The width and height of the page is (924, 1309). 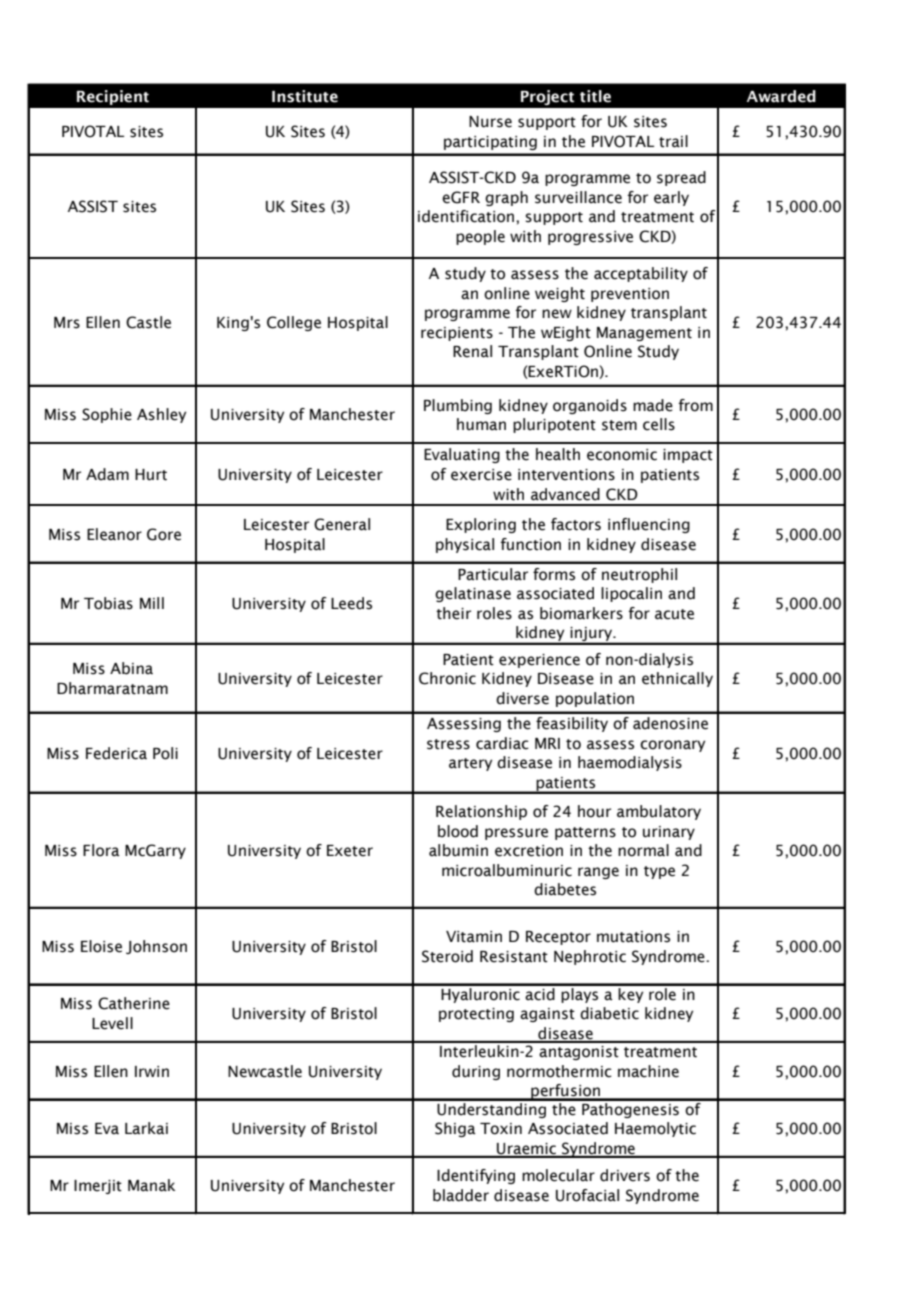 What do you see at coordinates (151, 475) in the page?
I see `Hurt` at bounding box center [151, 475].
